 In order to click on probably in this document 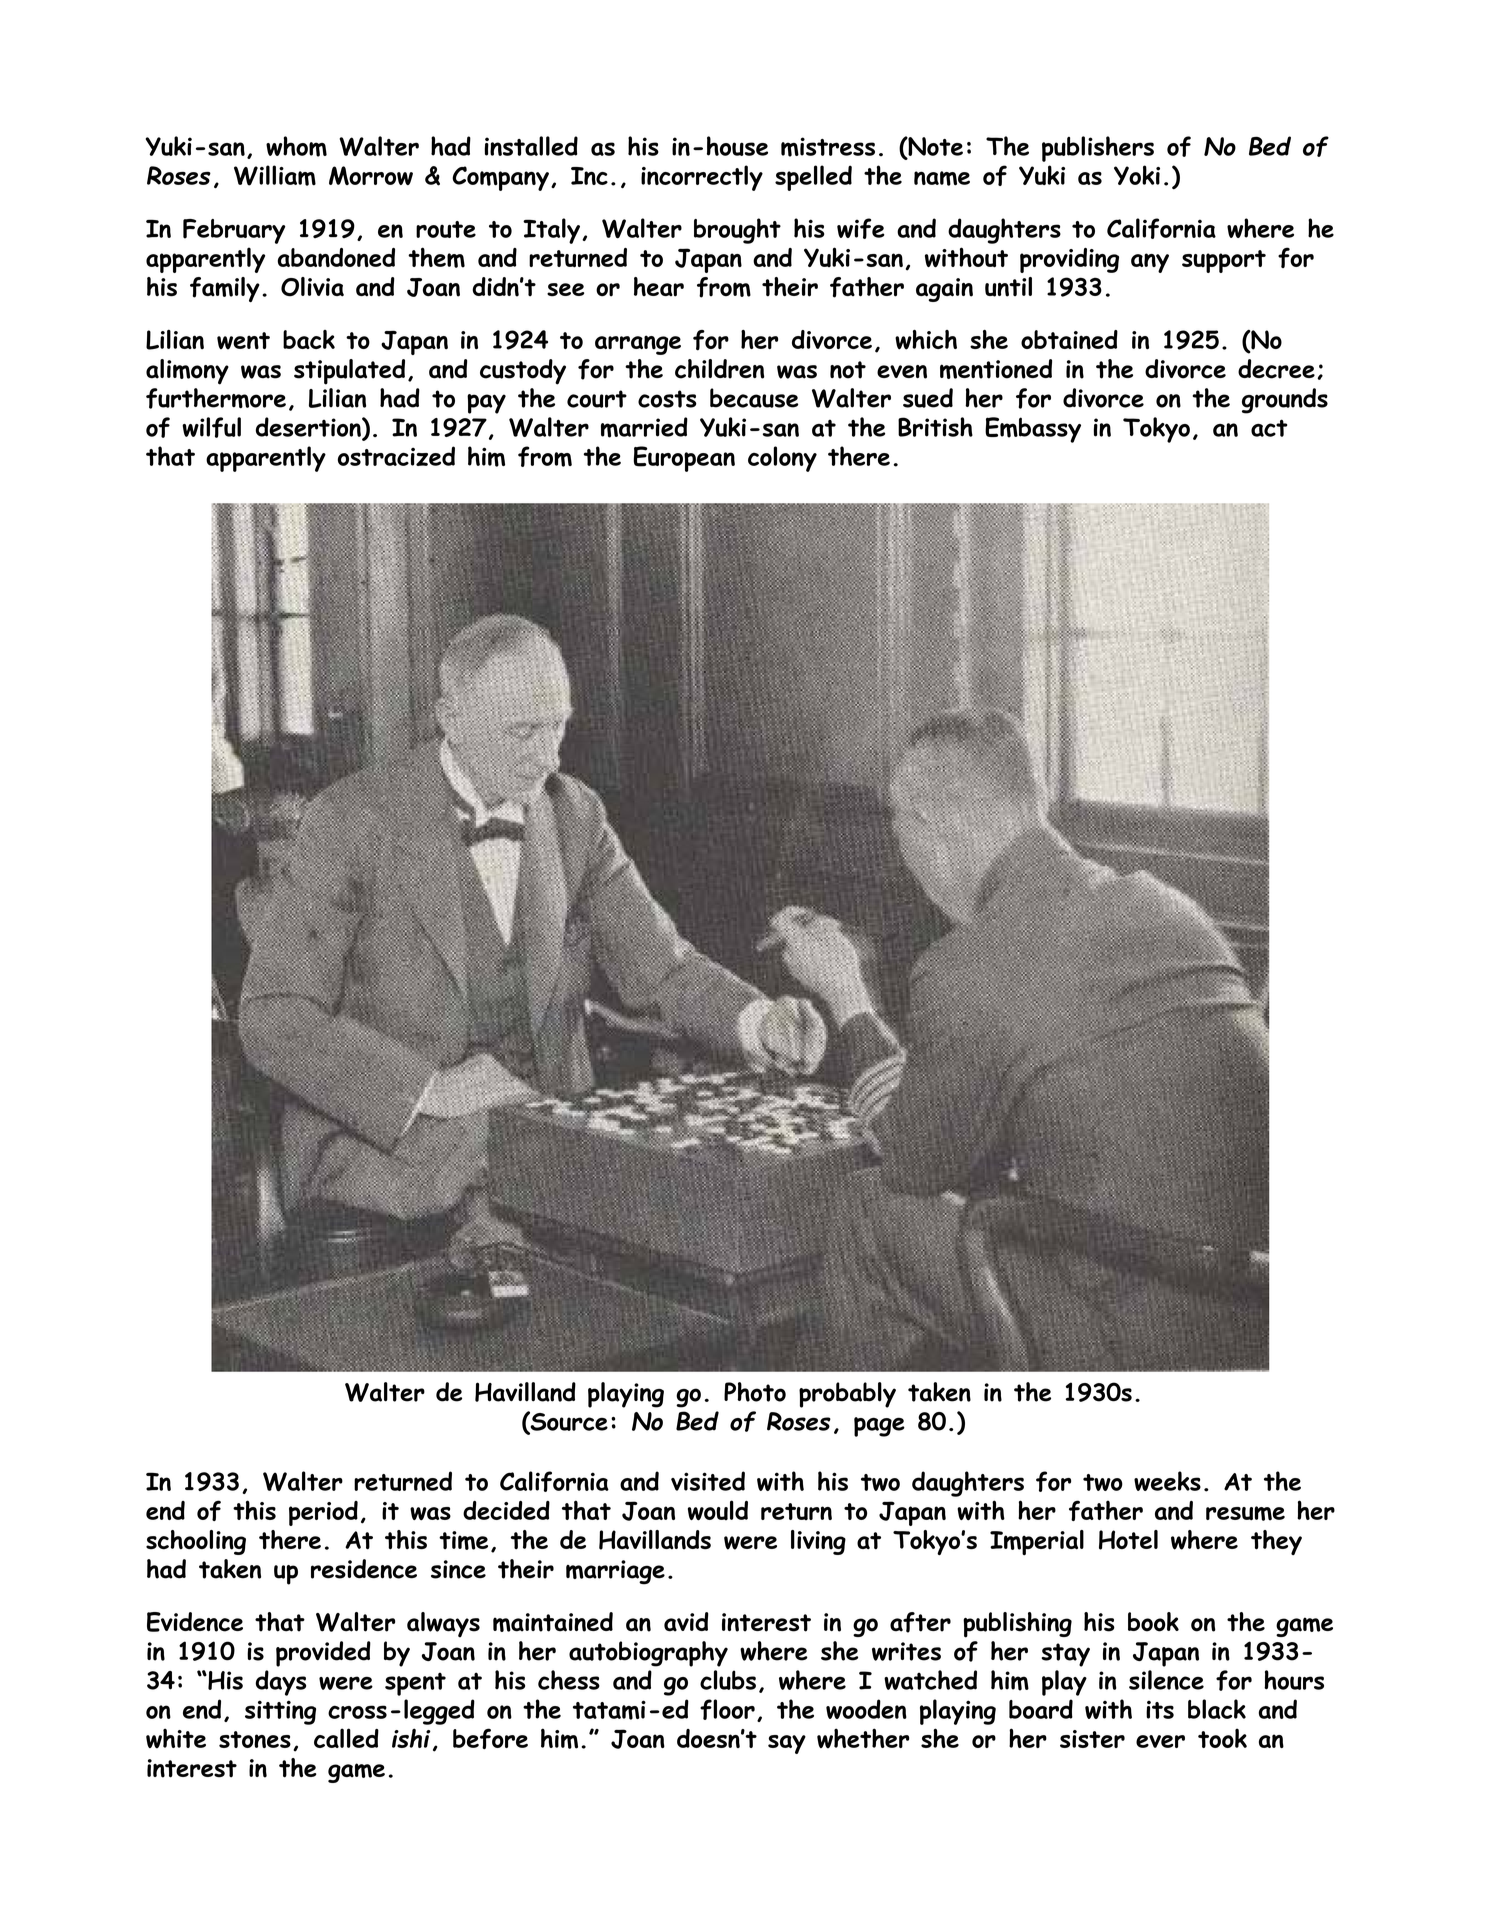, I will do `click(847, 1395)`.
